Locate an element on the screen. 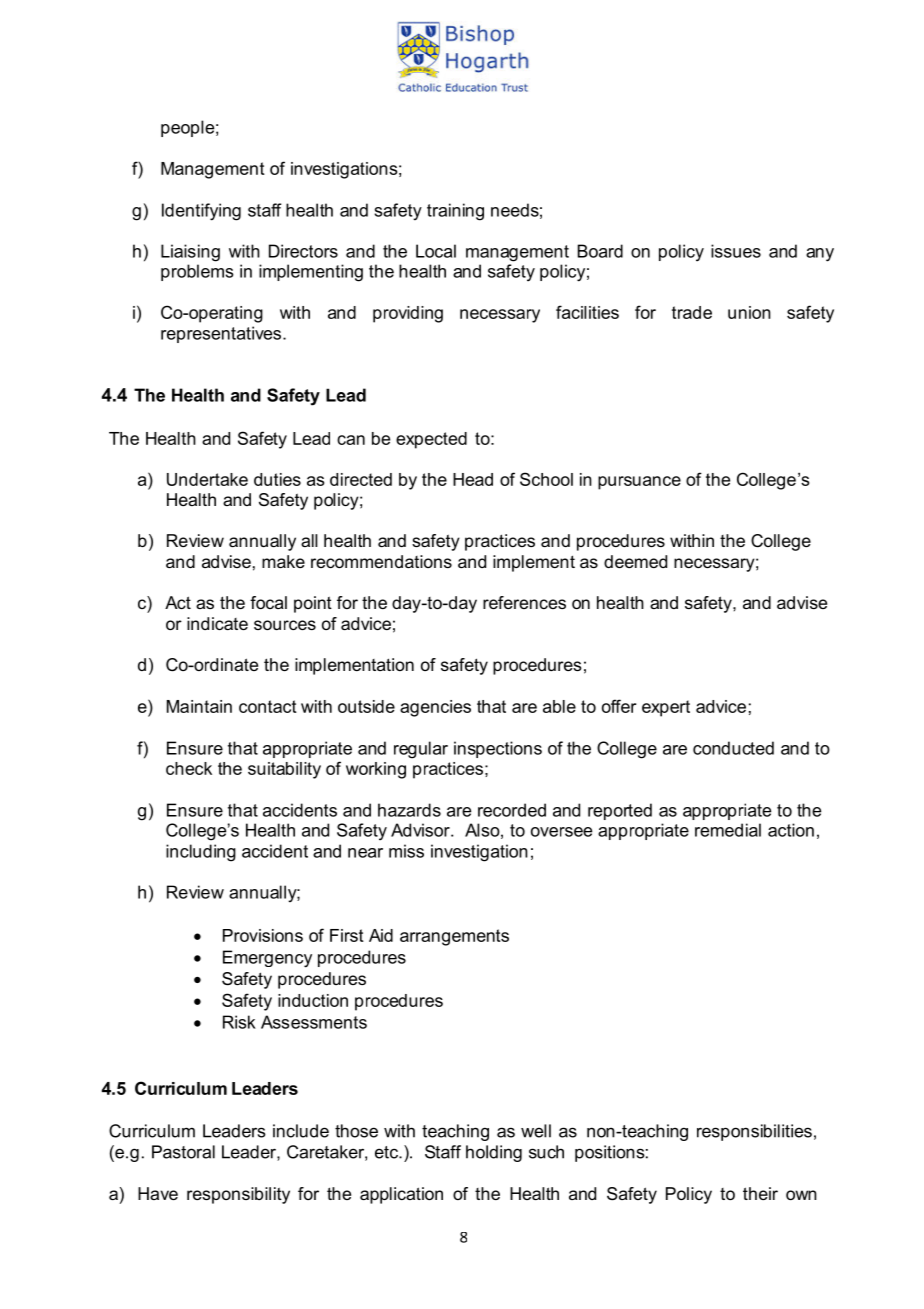 Image resolution: width=924 pixels, height=1309 pixels. responsibility is located at coordinates (238, 1195).
